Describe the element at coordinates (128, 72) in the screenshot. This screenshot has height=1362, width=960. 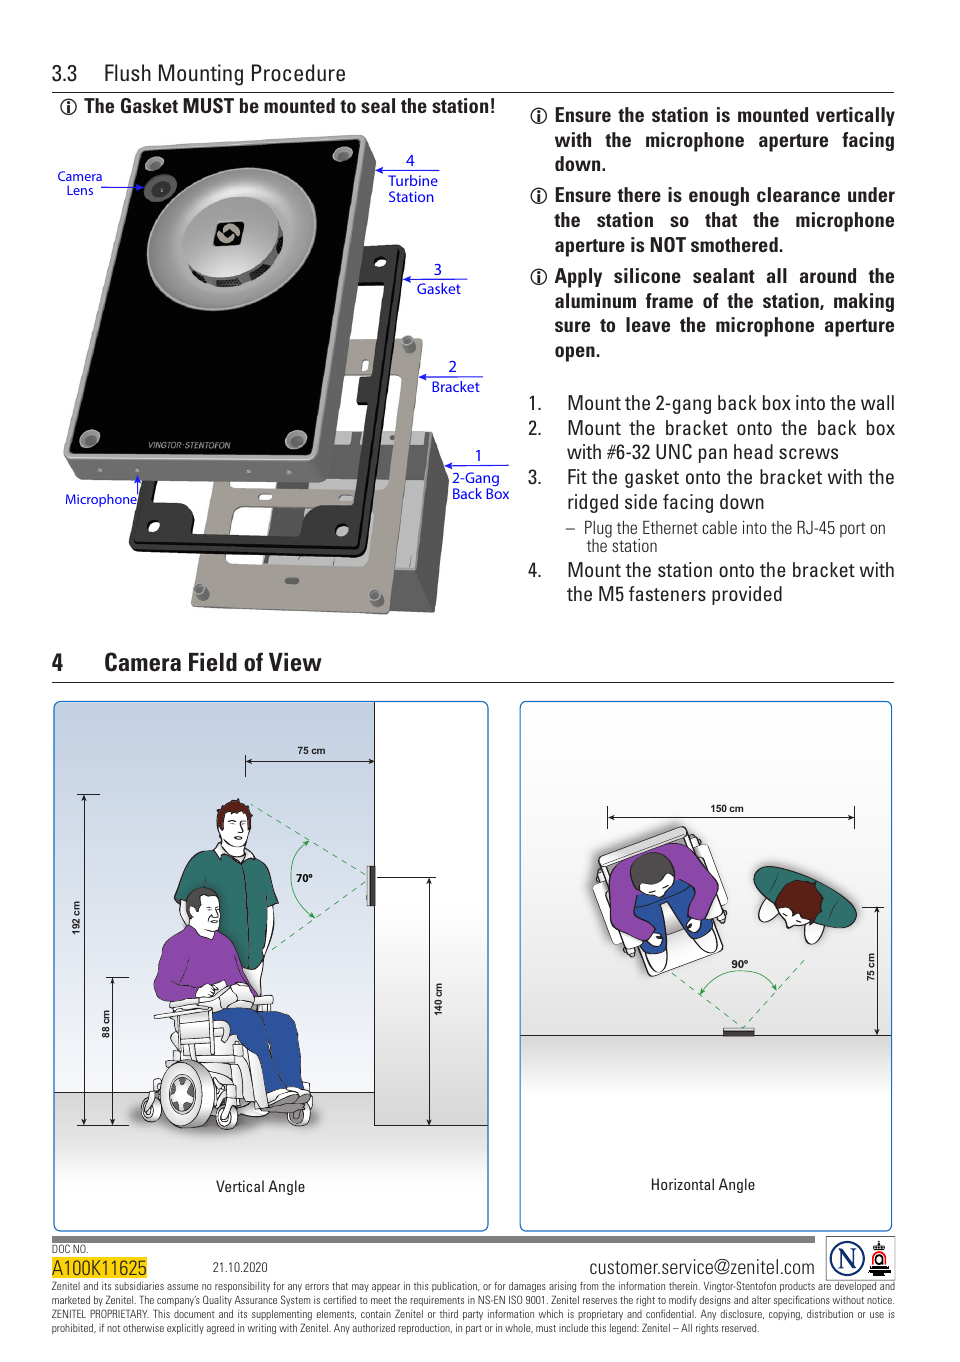
I see `Flush` at that location.
